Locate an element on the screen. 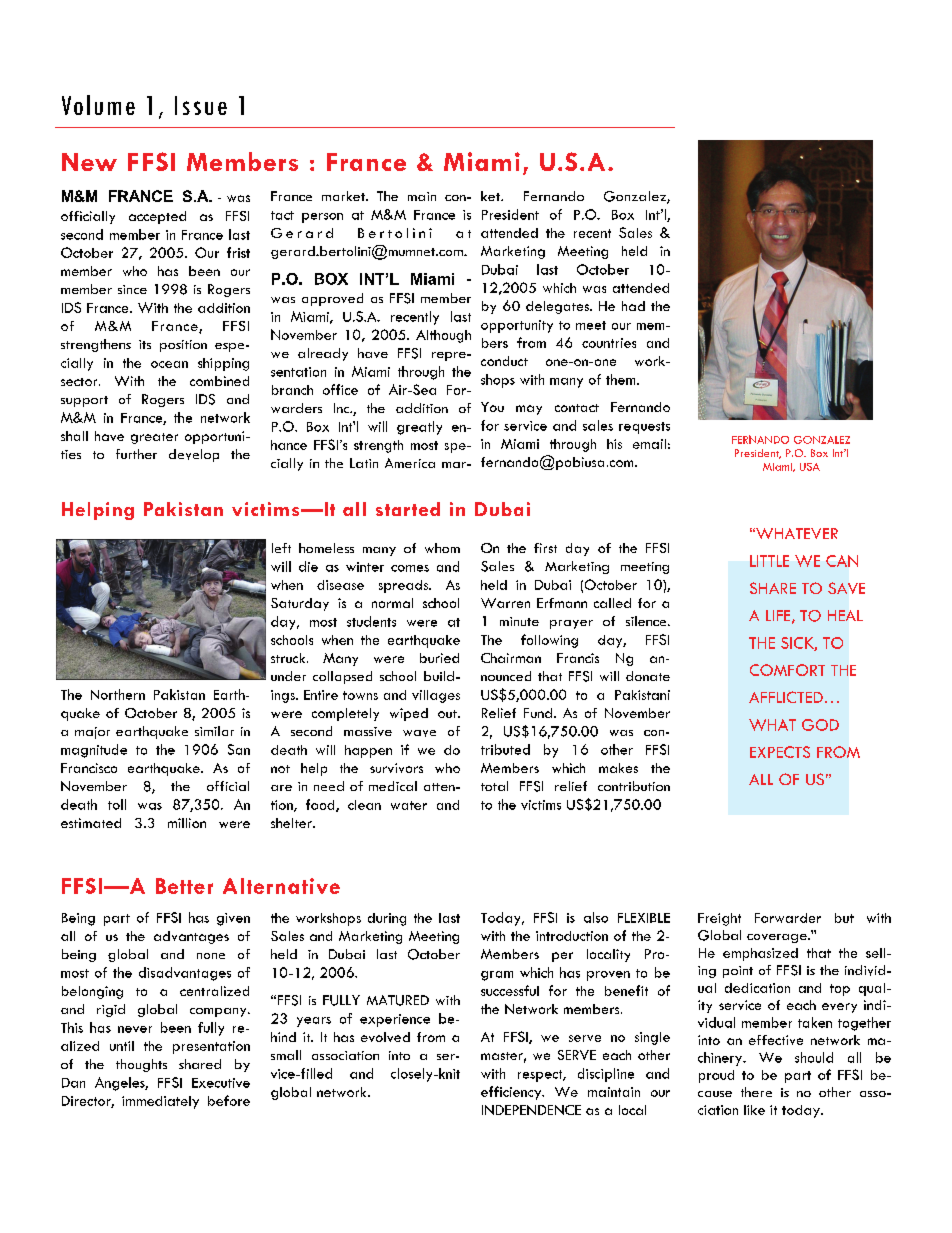 The image size is (952, 1233). Saturday is located at coordinates (300, 604).
